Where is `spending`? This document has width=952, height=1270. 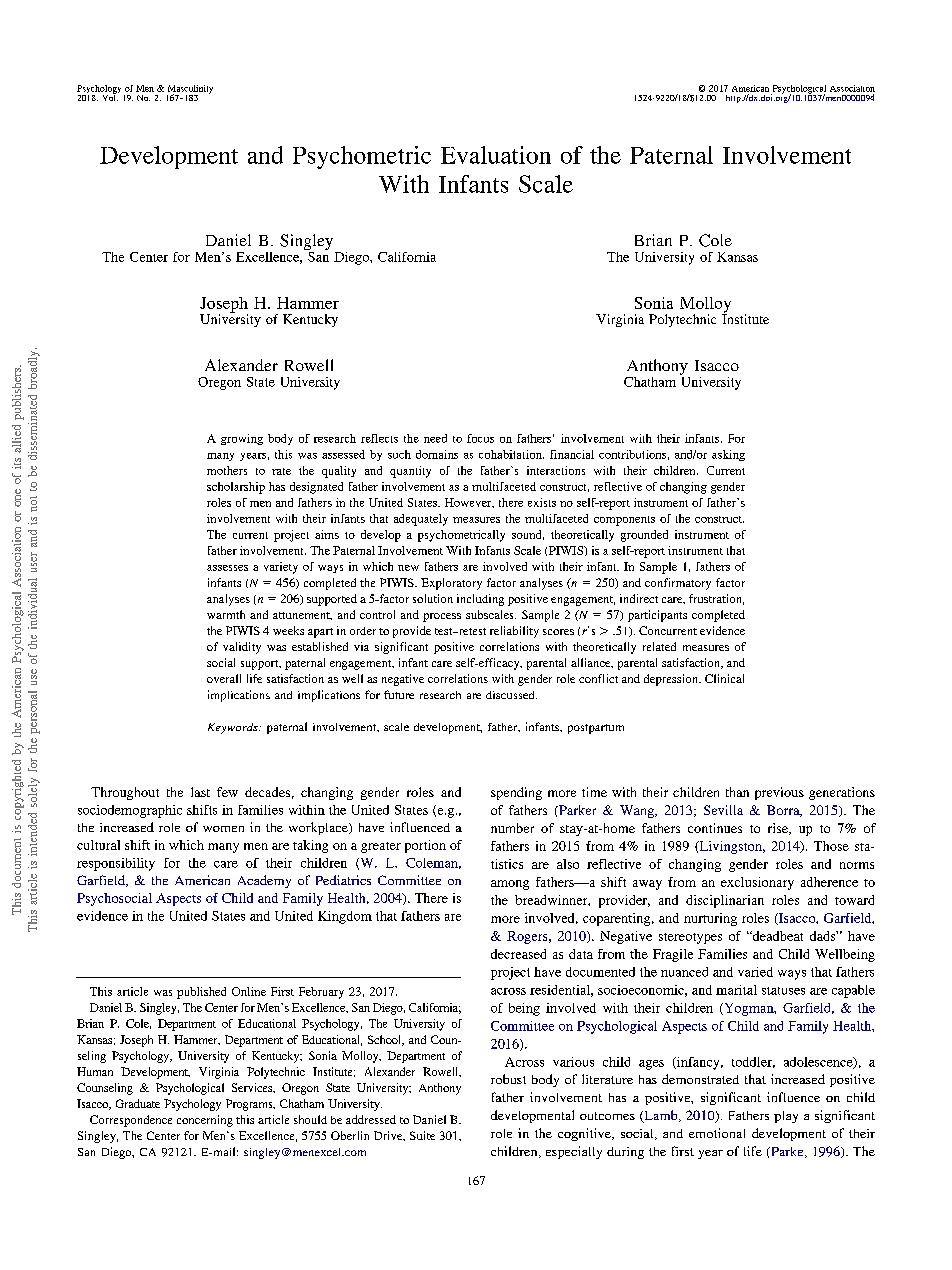
spending is located at coordinates (516, 793).
